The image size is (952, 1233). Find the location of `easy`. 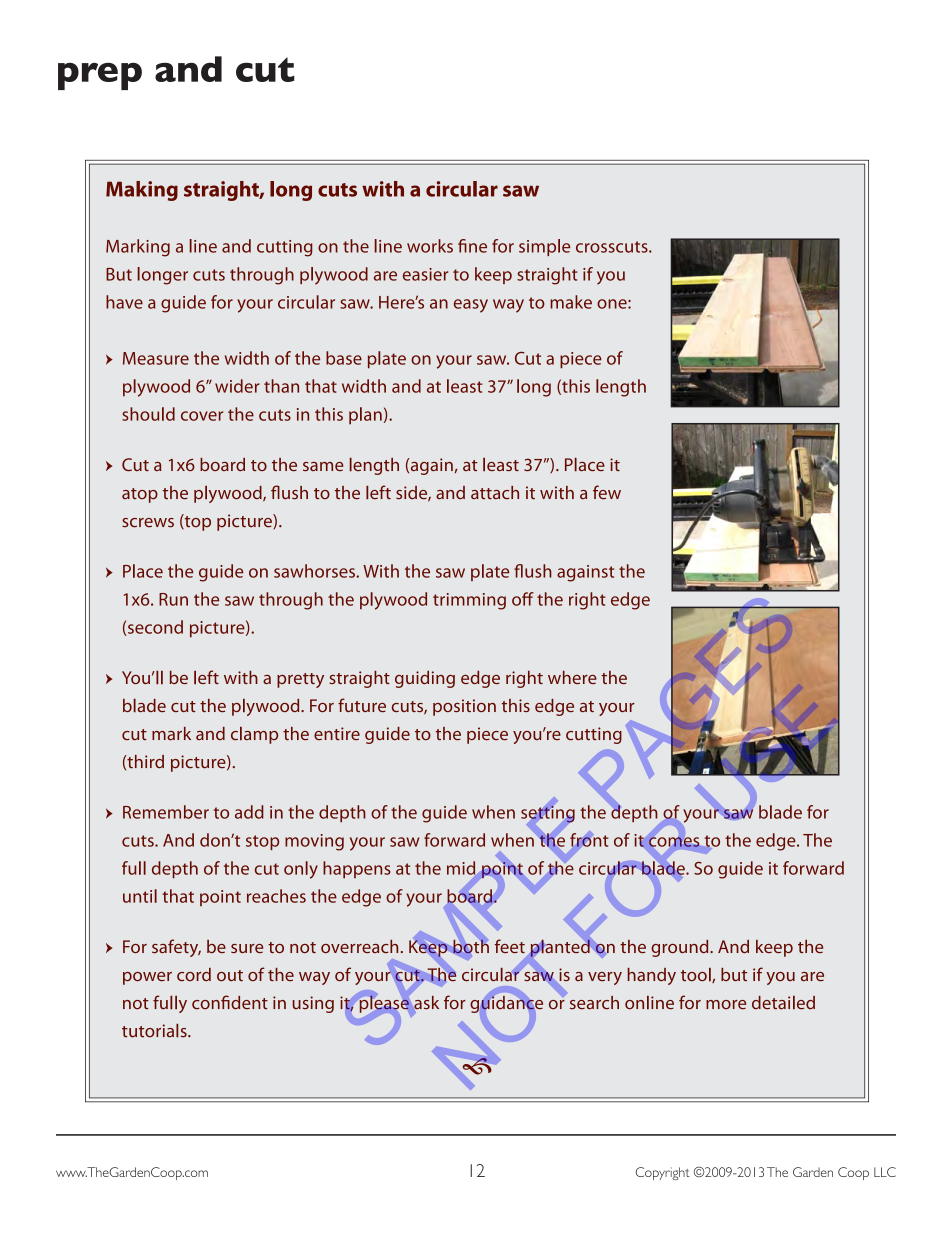

easy is located at coordinates (471, 306).
